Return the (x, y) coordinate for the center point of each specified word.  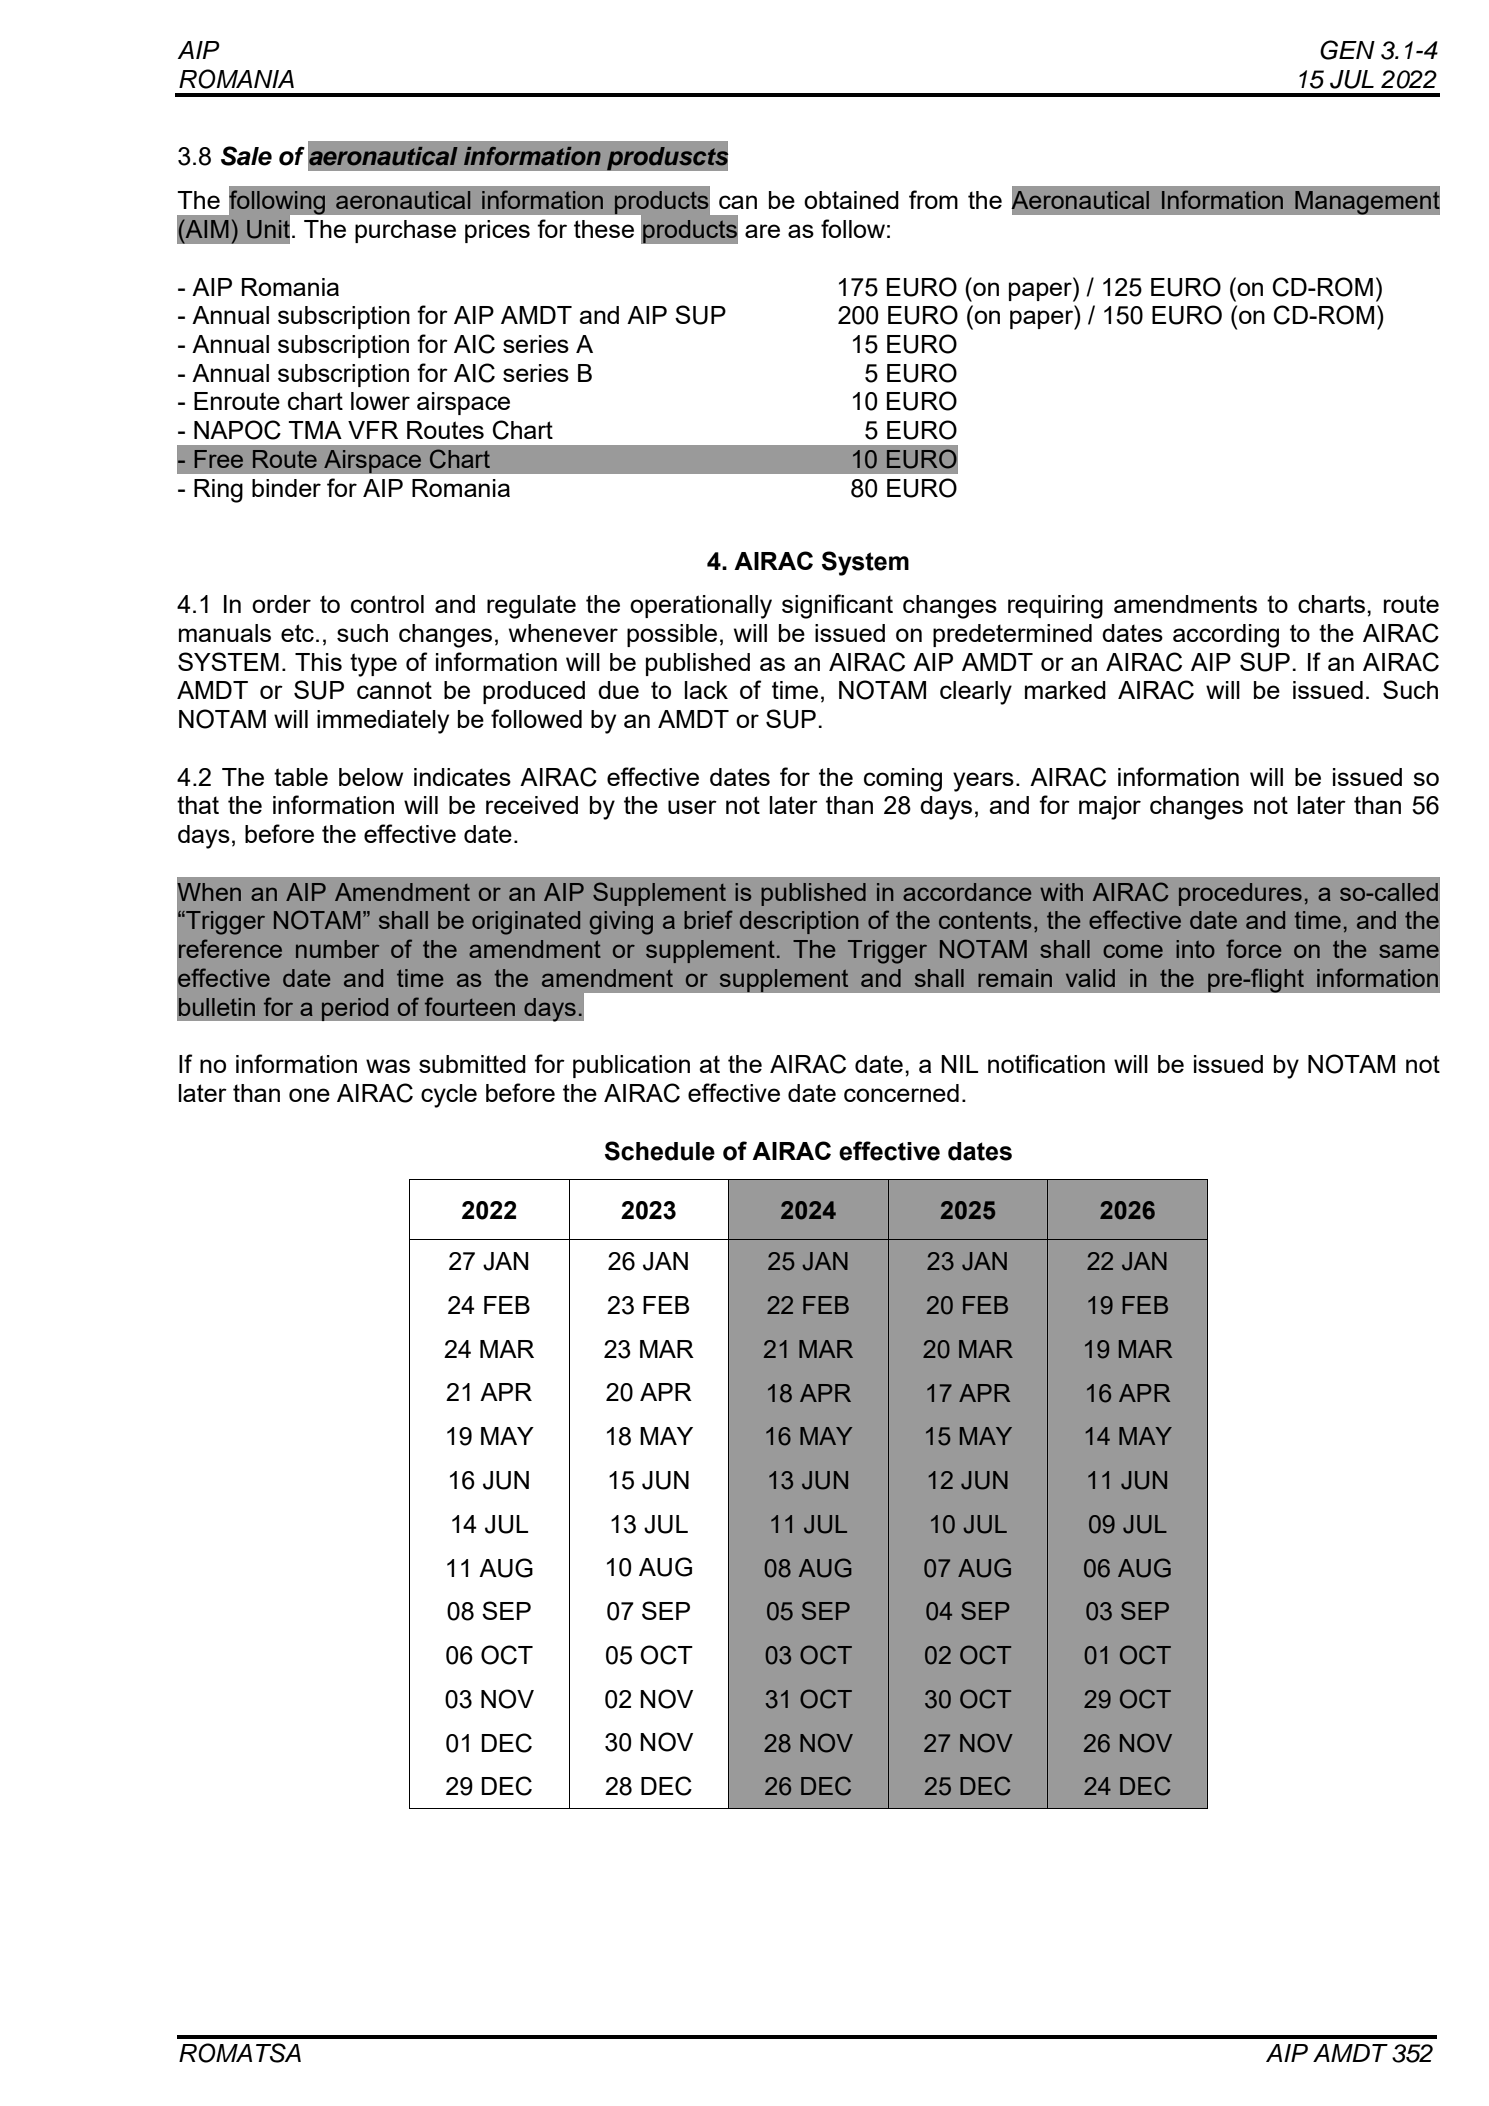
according (1226, 636)
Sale (246, 156)
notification (1046, 1063)
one (309, 1095)
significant (837, 606)
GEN (1347, 50)
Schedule (660, 1151)
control (387, 604)
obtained (851, 200)
